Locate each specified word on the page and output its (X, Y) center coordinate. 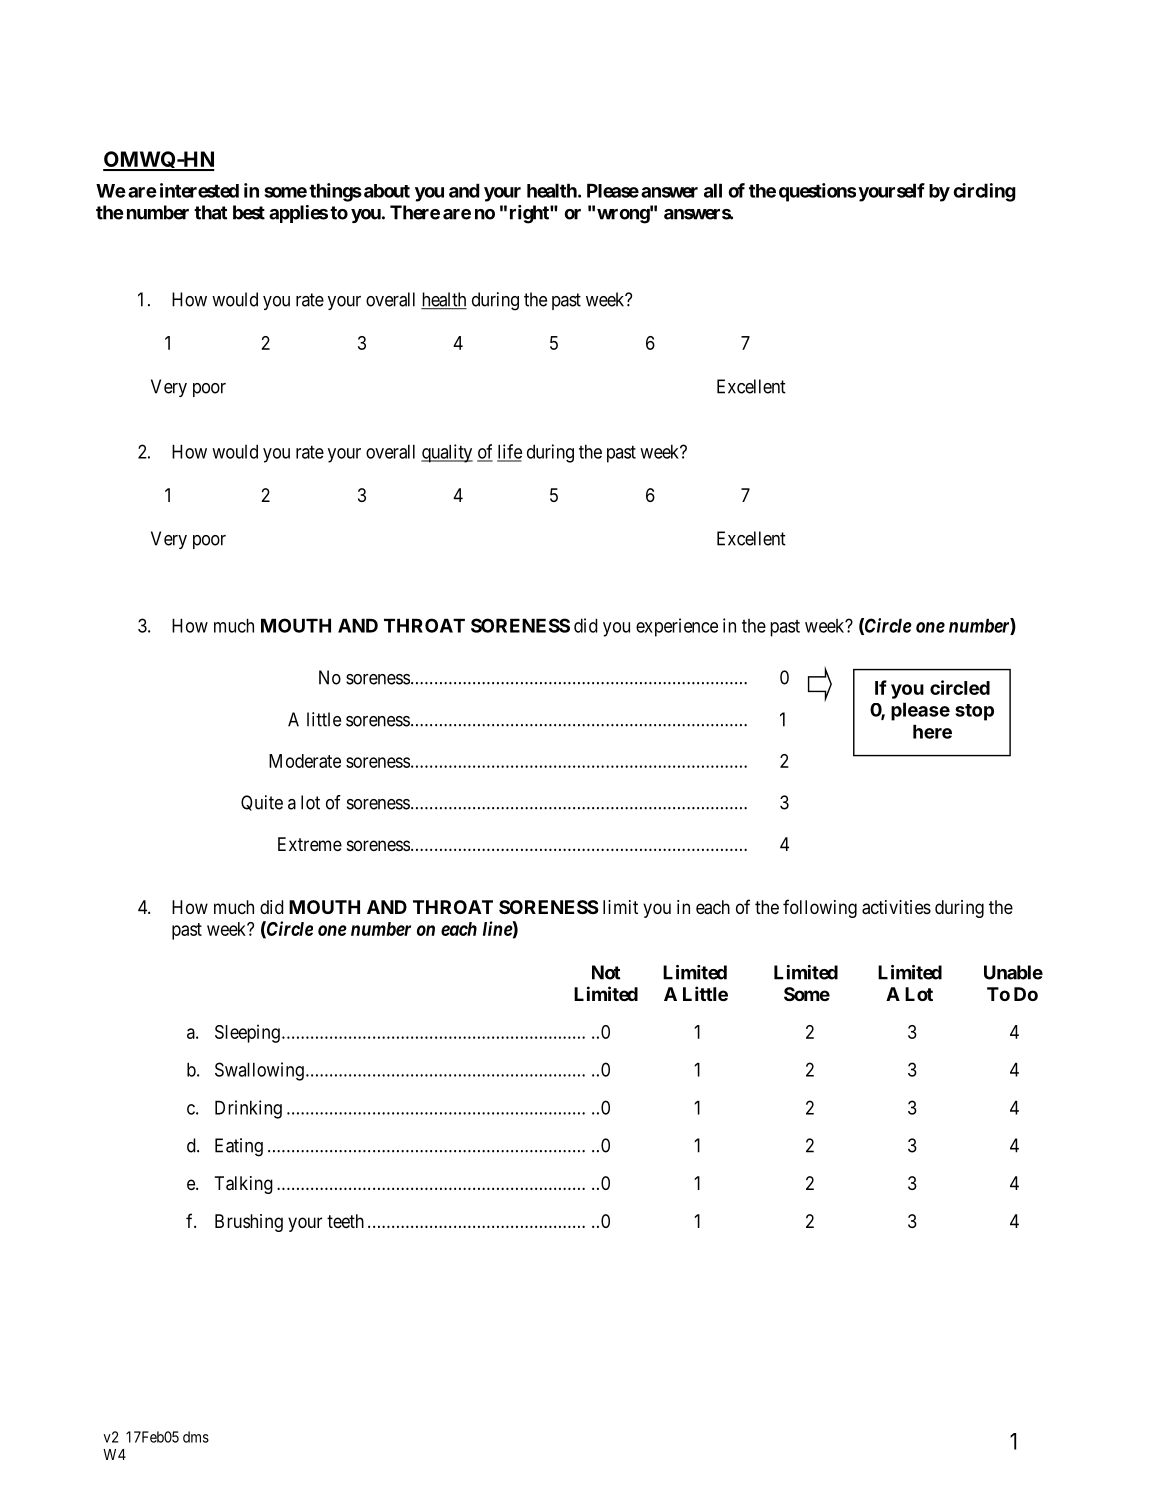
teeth (345, 1221)
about (385, 191)
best (249, 212)
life (509, 452)
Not (606, 972)
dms (196, 1437)
